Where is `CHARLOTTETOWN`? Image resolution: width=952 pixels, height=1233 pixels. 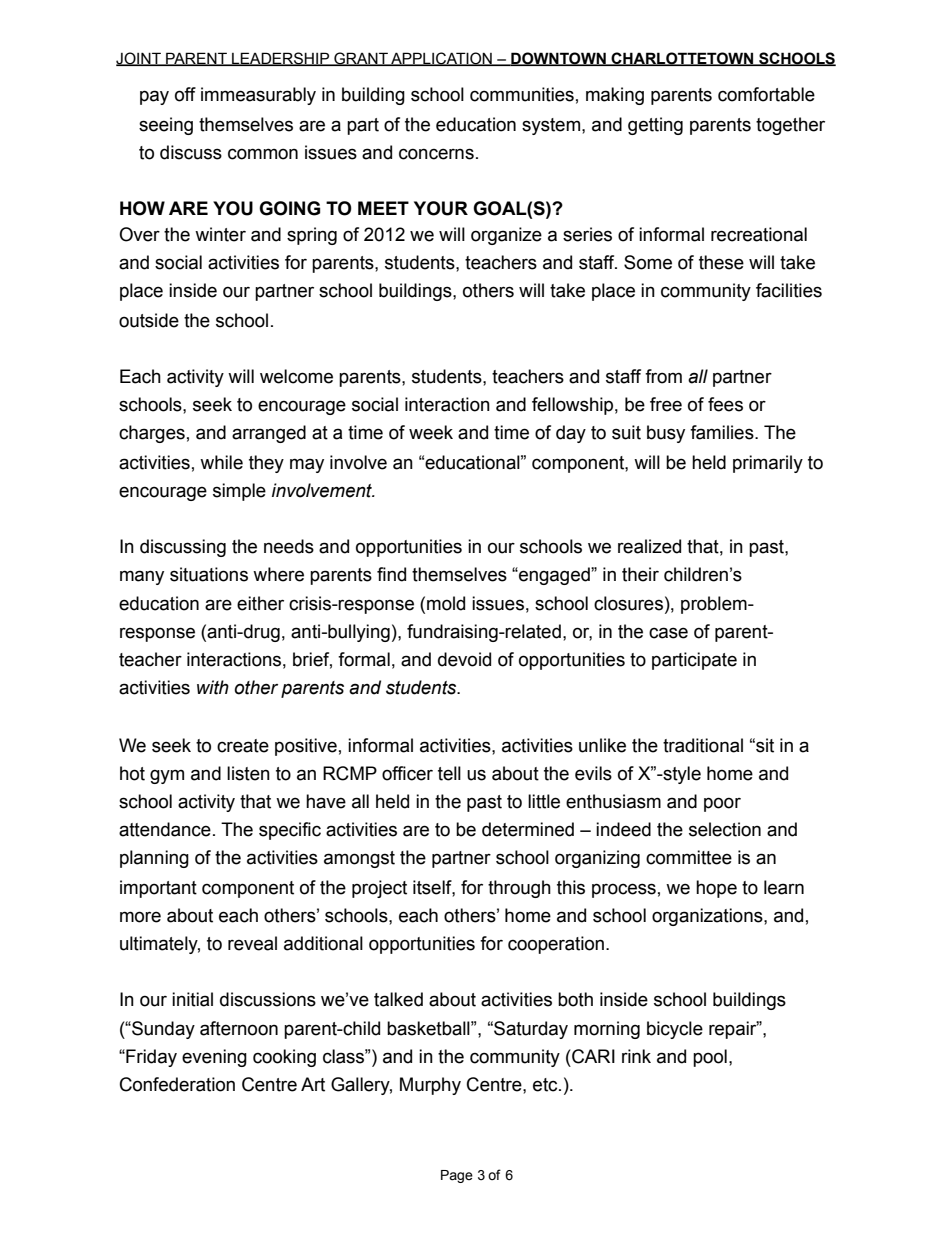
CHARLOTTETOWN is located at coordinates (683, 59).
